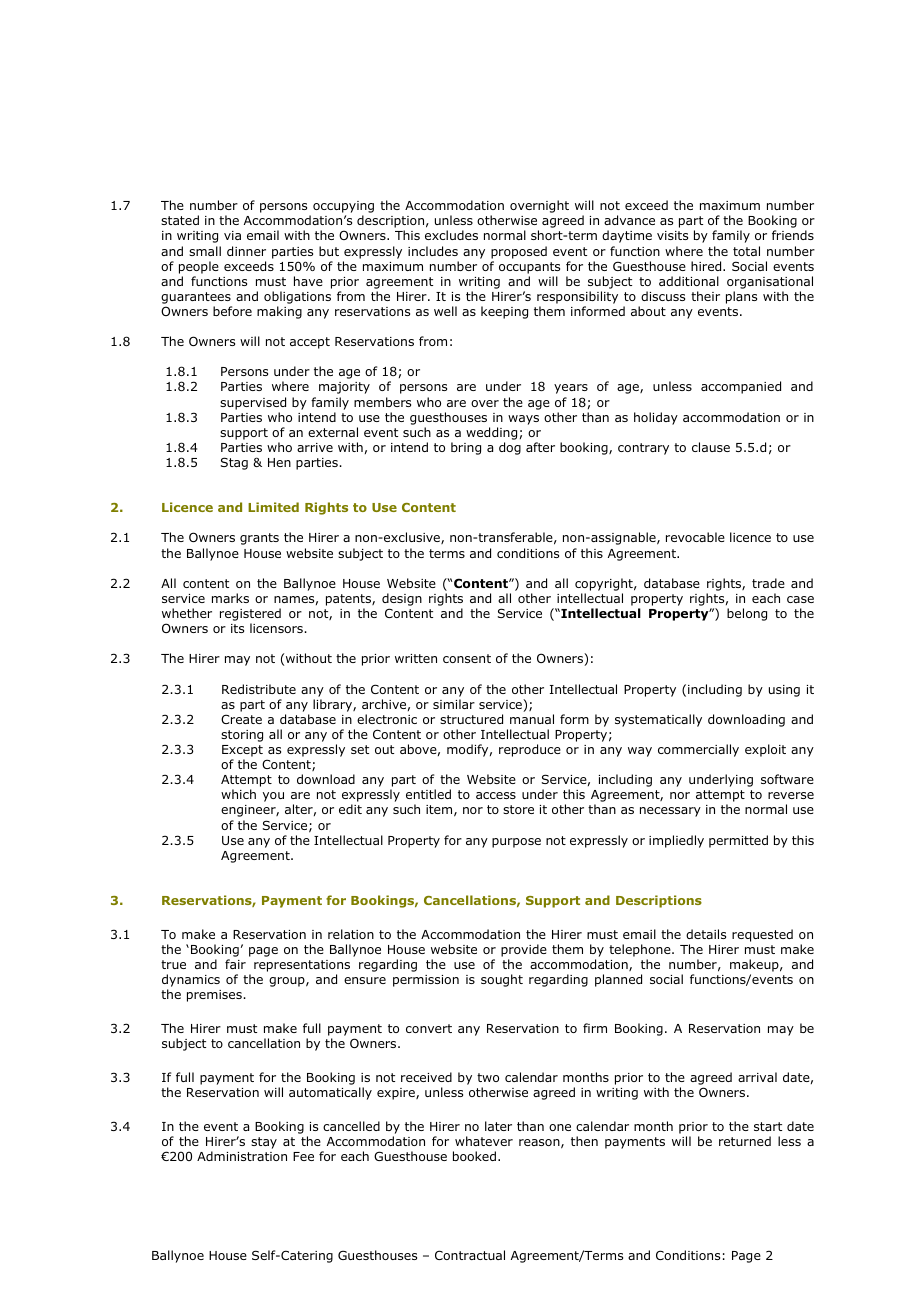  What do you see at coordinates (745, 1141) in the screenshot?
I see `returned` at bounding box center [745, 1141].
